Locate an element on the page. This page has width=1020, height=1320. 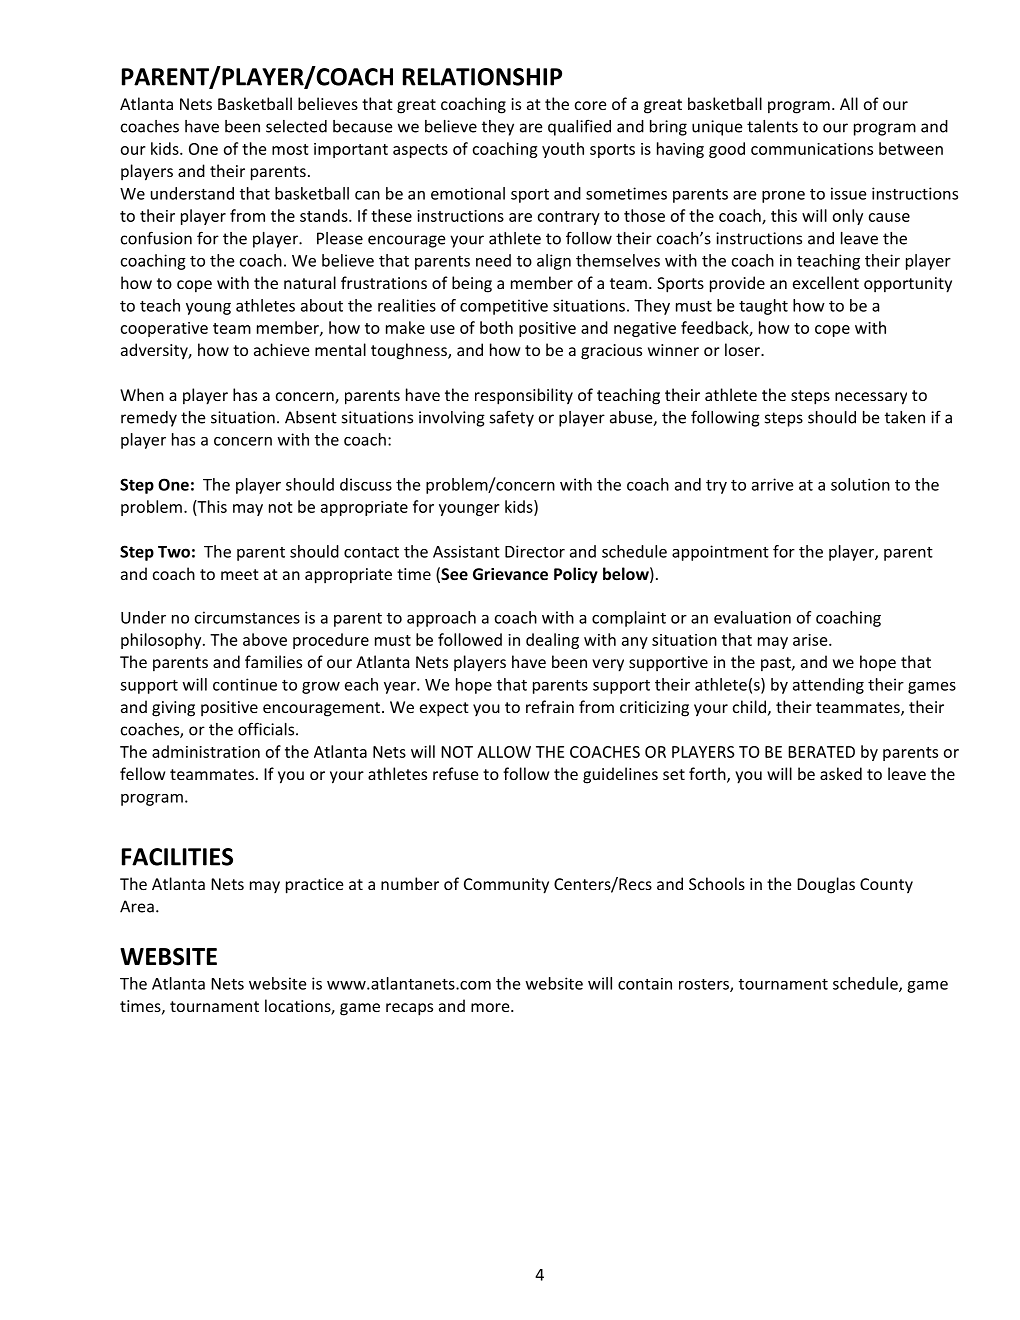
taught is located at coordinates (763, 307).
